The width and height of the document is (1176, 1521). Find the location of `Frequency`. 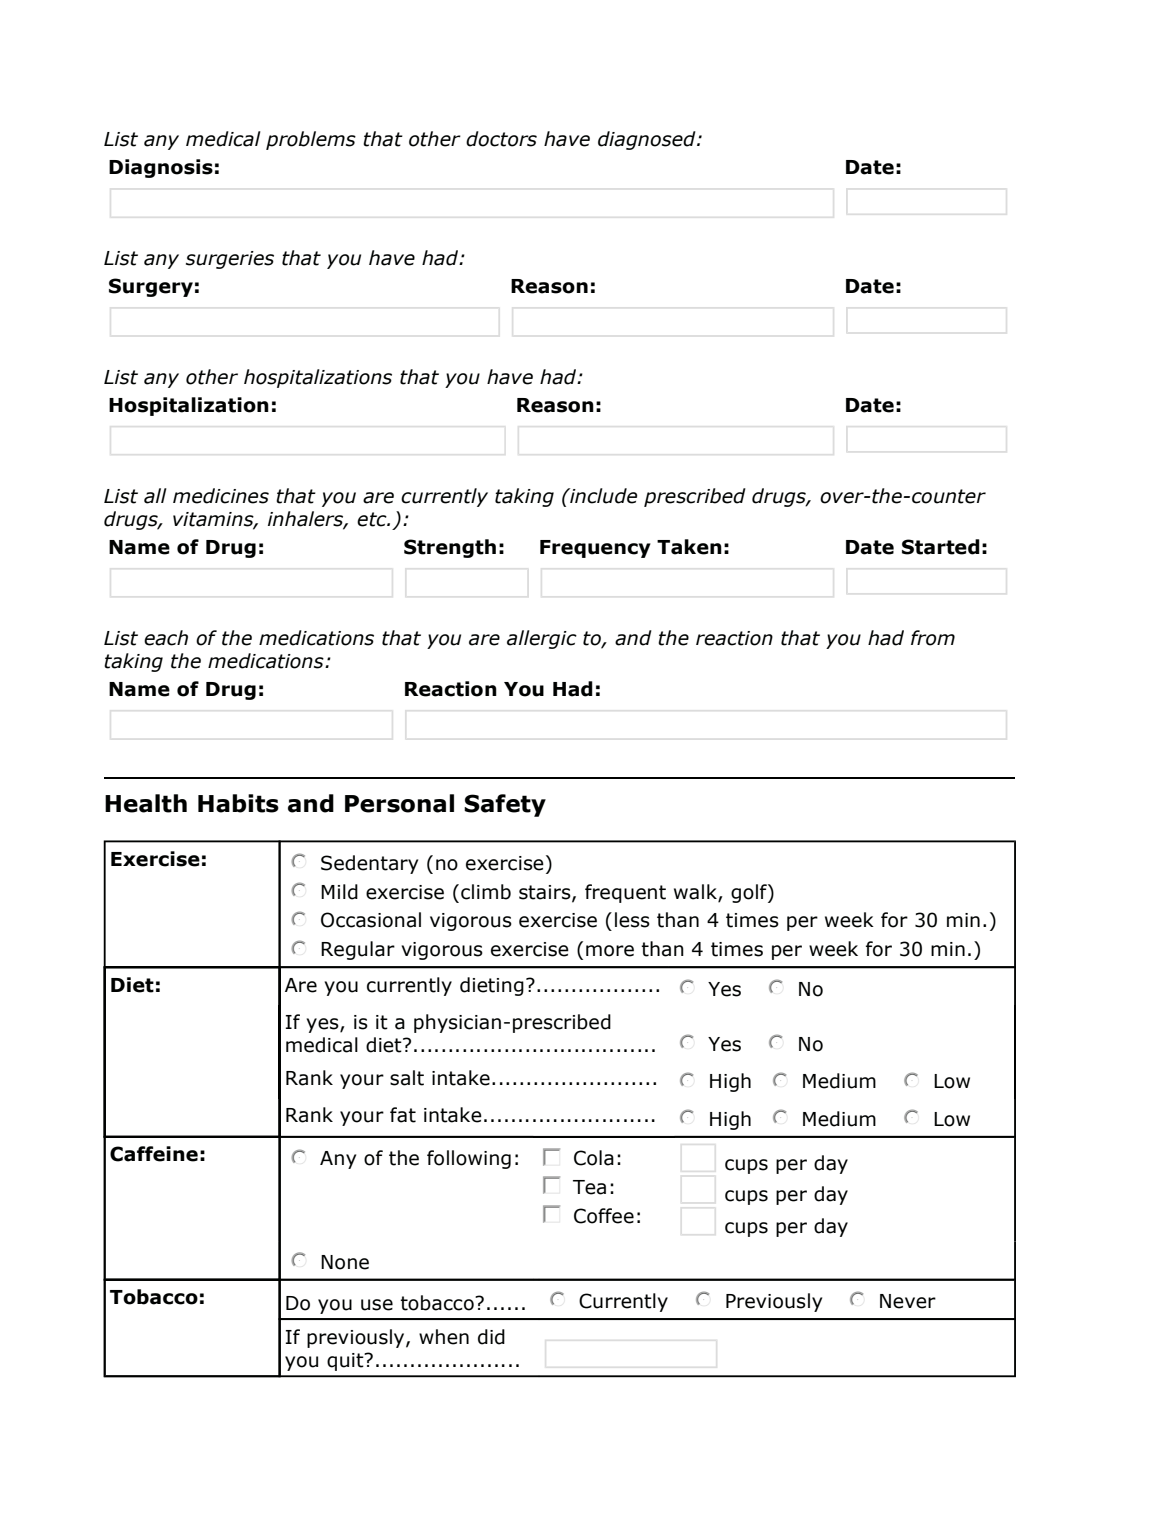

Frequency is located at coordinates (595, 549).
